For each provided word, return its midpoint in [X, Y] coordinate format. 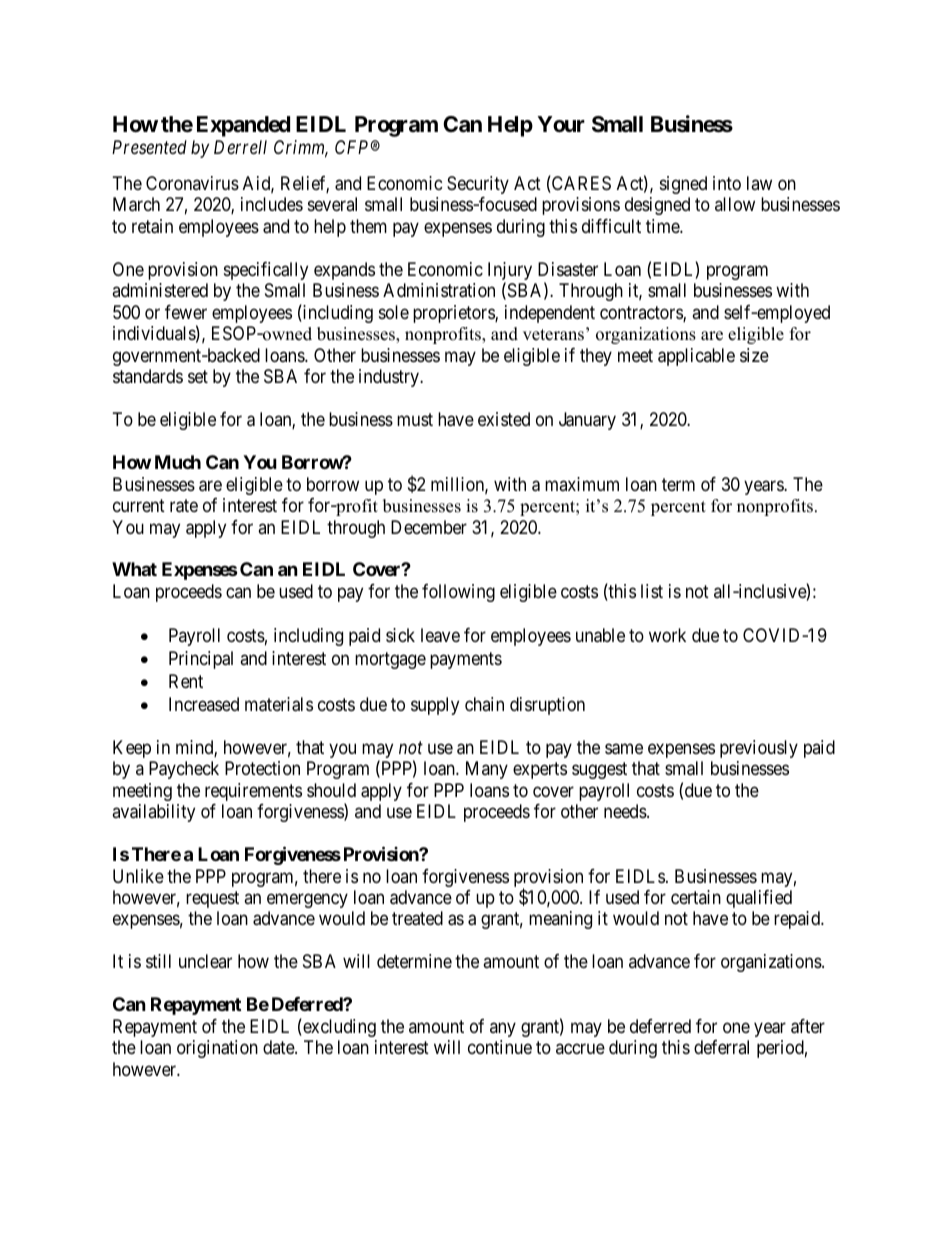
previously [759, 749]
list [652, 591]
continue [500, 1047]
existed [504, 419]
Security [478, 185]
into [727, 183]
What [134, 569]
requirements [253, 792]
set [198, 376]
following [458, 593]
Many [487, 770]
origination [217, 1049]
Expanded [243, 126]
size [754, 355]
